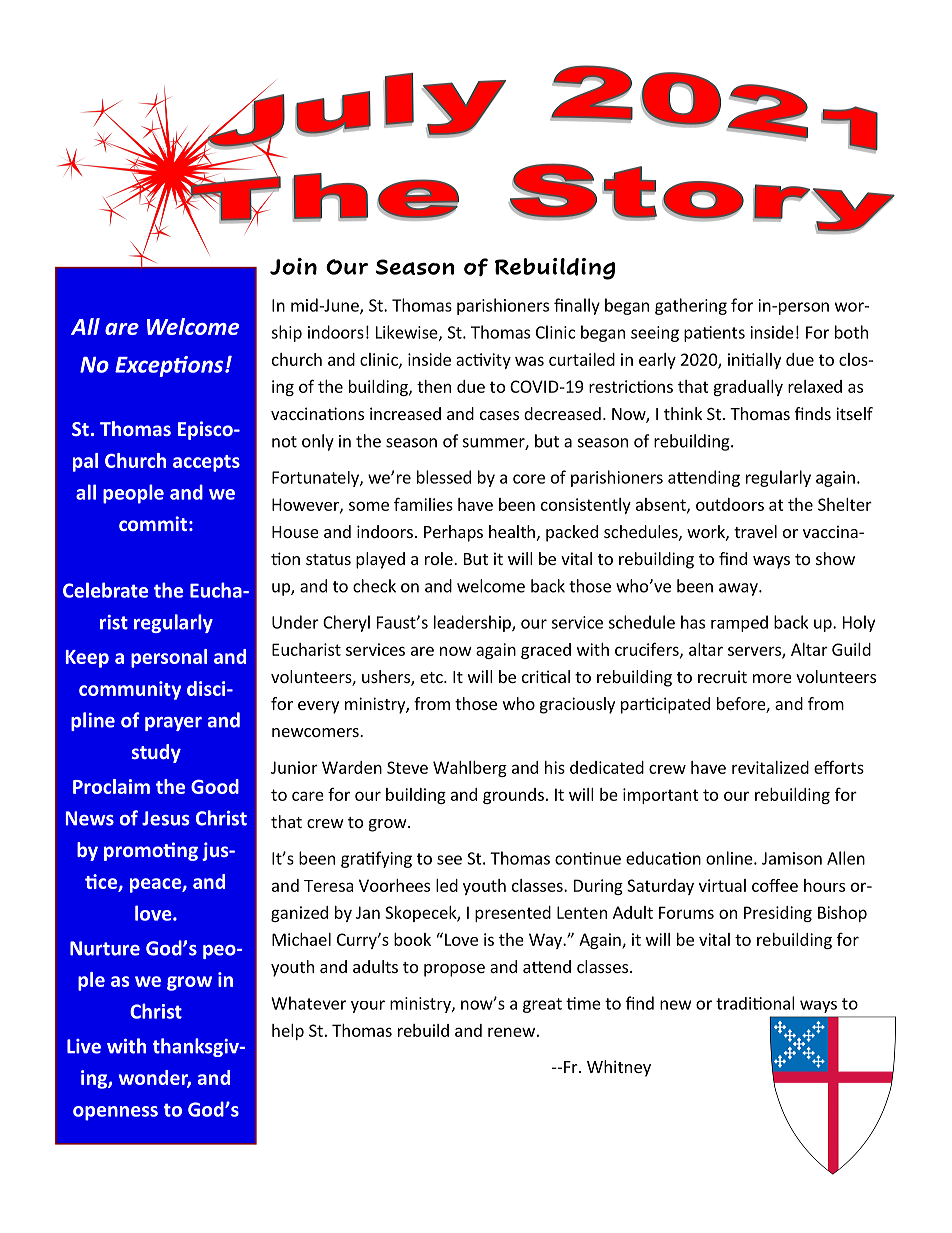 This screenshot has width=952, height=1233. What do you see at coordinates (293, 266) in the screenshot?
I see `Join` at bounding box center [293, 266].
